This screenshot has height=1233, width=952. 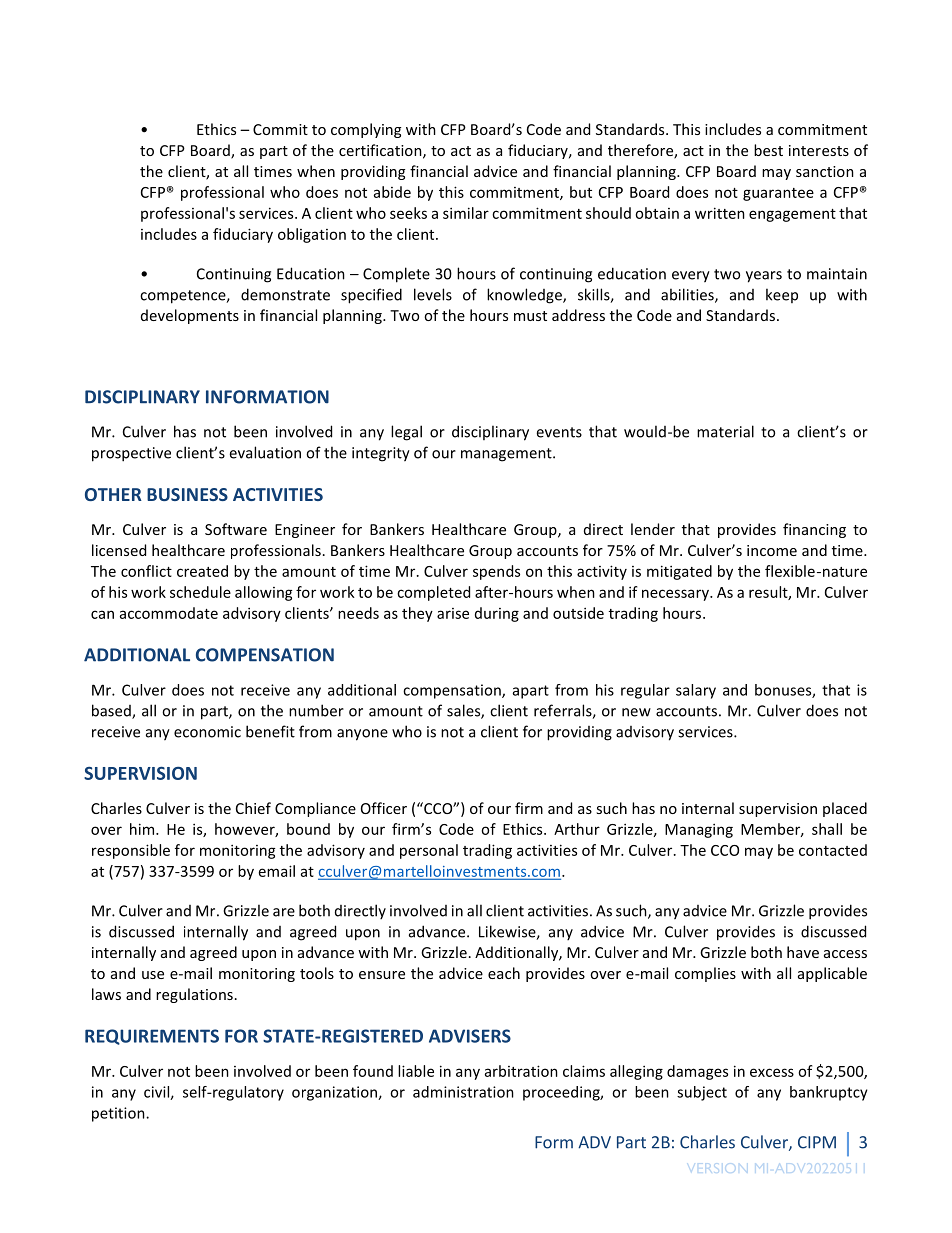 I want to click on Managing, so click(x=699, y=830).
